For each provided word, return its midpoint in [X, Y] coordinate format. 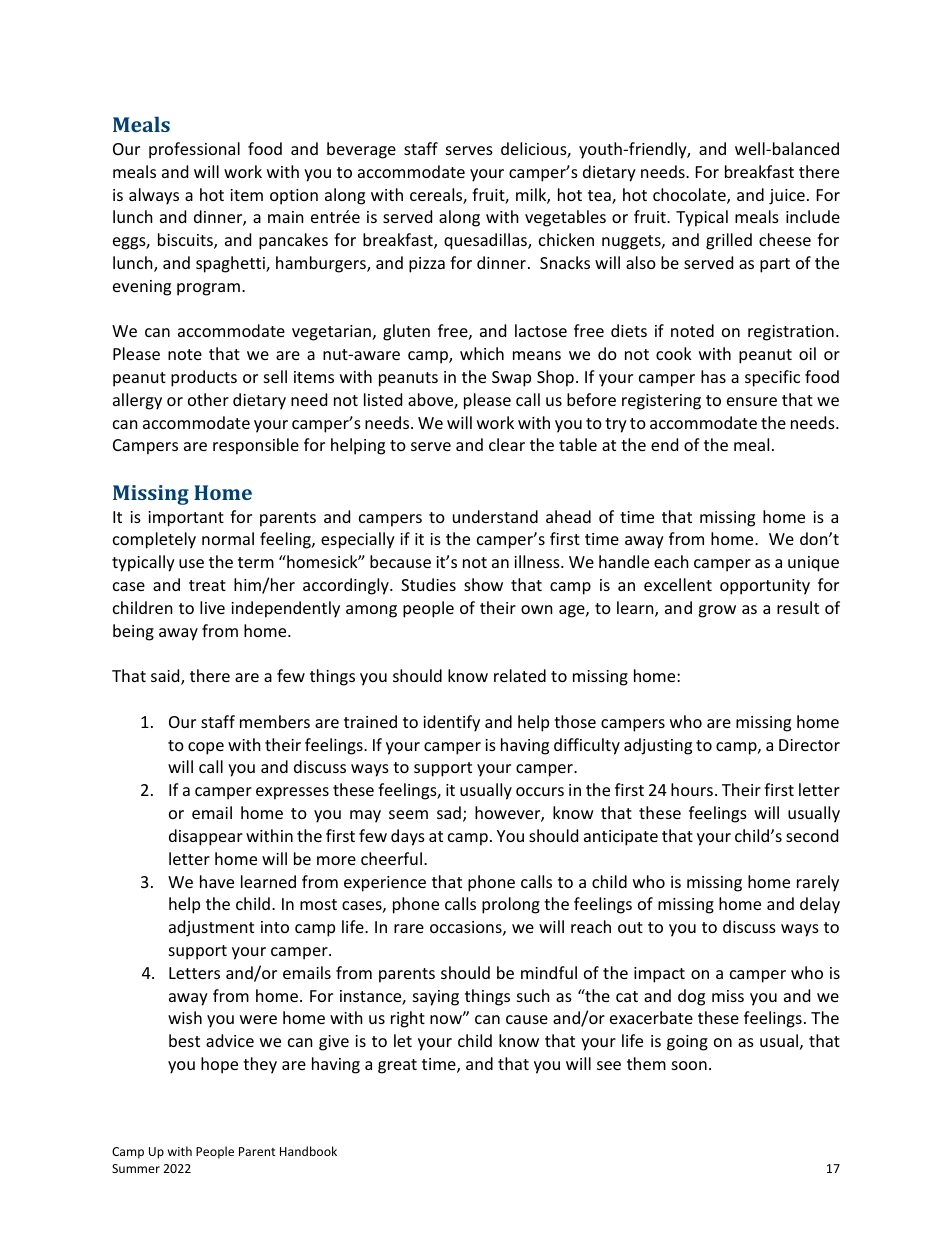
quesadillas [486, 241]
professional [194, 150]
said [166, 677]
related [520, 675]
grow [717, 611]
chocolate [690, 196]
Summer [136, 1168]
